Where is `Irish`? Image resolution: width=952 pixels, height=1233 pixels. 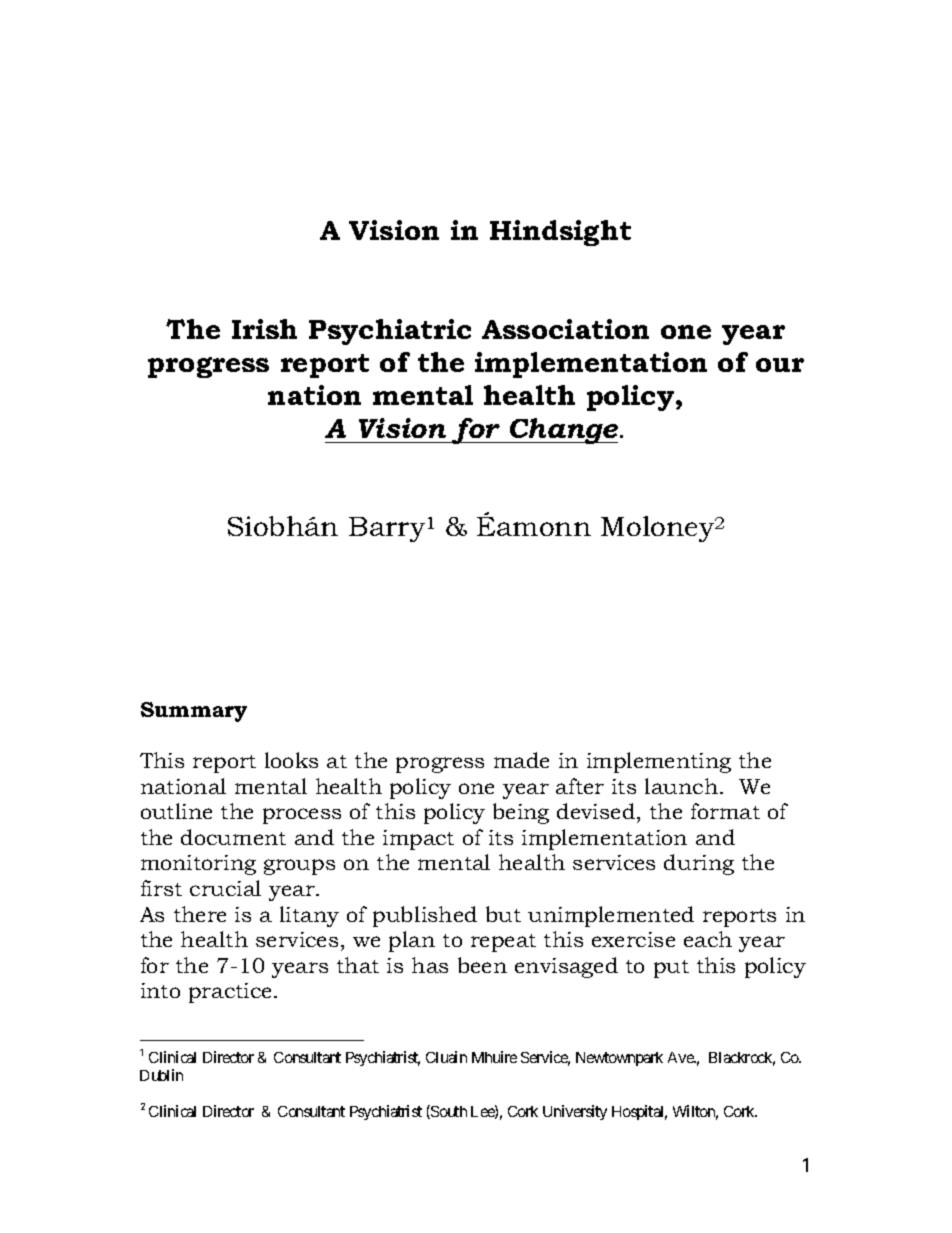 Irish is located at coordinates (264, 329).
